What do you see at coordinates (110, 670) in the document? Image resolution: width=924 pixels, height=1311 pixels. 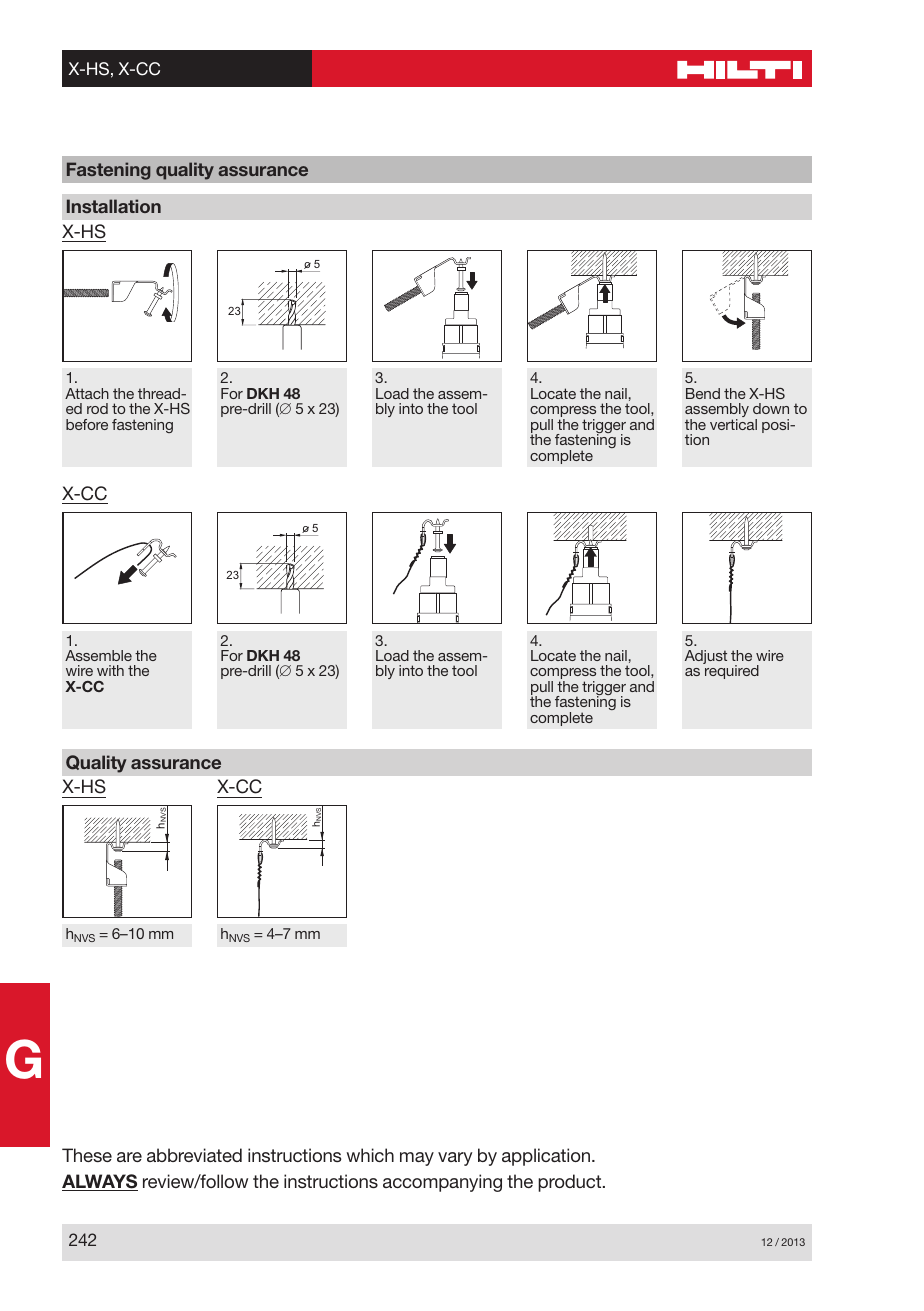 I see `with` at bounding box center [110, 670].
